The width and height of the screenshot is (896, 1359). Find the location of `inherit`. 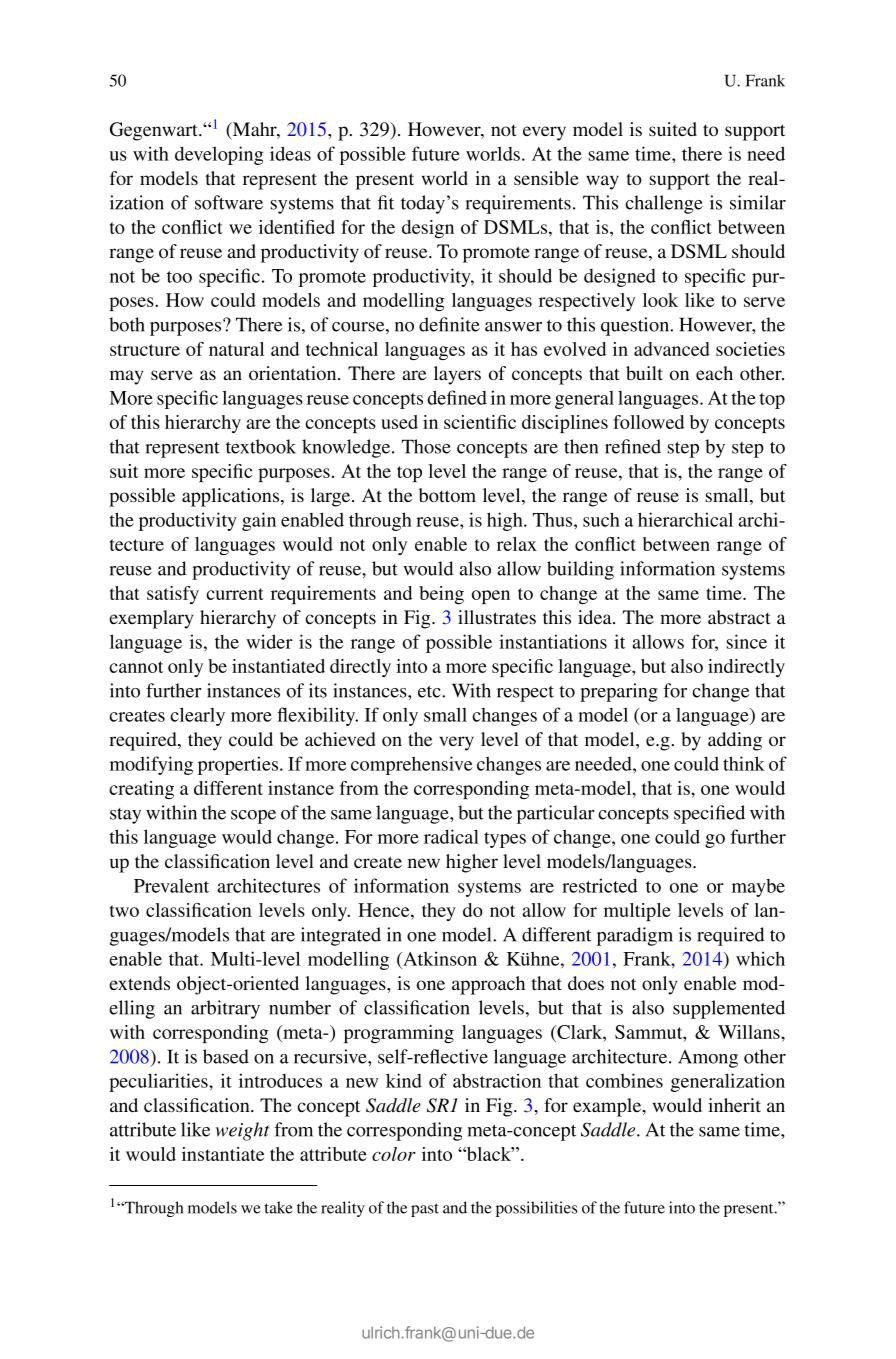

inherit is located at coordinates (734, 1105).
